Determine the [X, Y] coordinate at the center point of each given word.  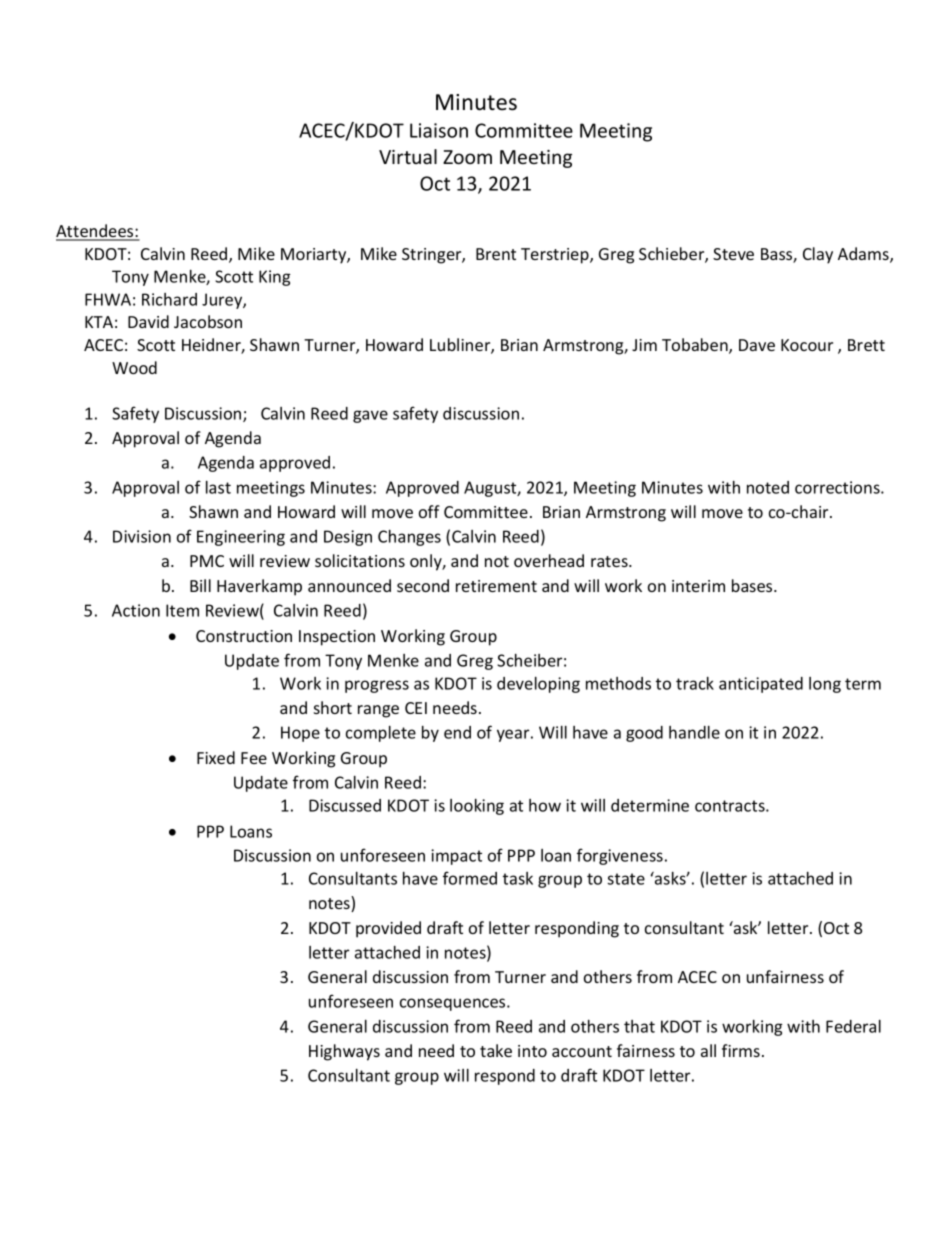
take [496, 1050]
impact [456, 857]
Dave [757, 345]
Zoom [467, 157]
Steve [733, 254]
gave [370, 416]
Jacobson [208, 321]
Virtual [408, 156]
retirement [496, 586]
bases [753, 585]
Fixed [216, 757]
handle [694, 732]
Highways [344, 1052]
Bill [200, 585]
